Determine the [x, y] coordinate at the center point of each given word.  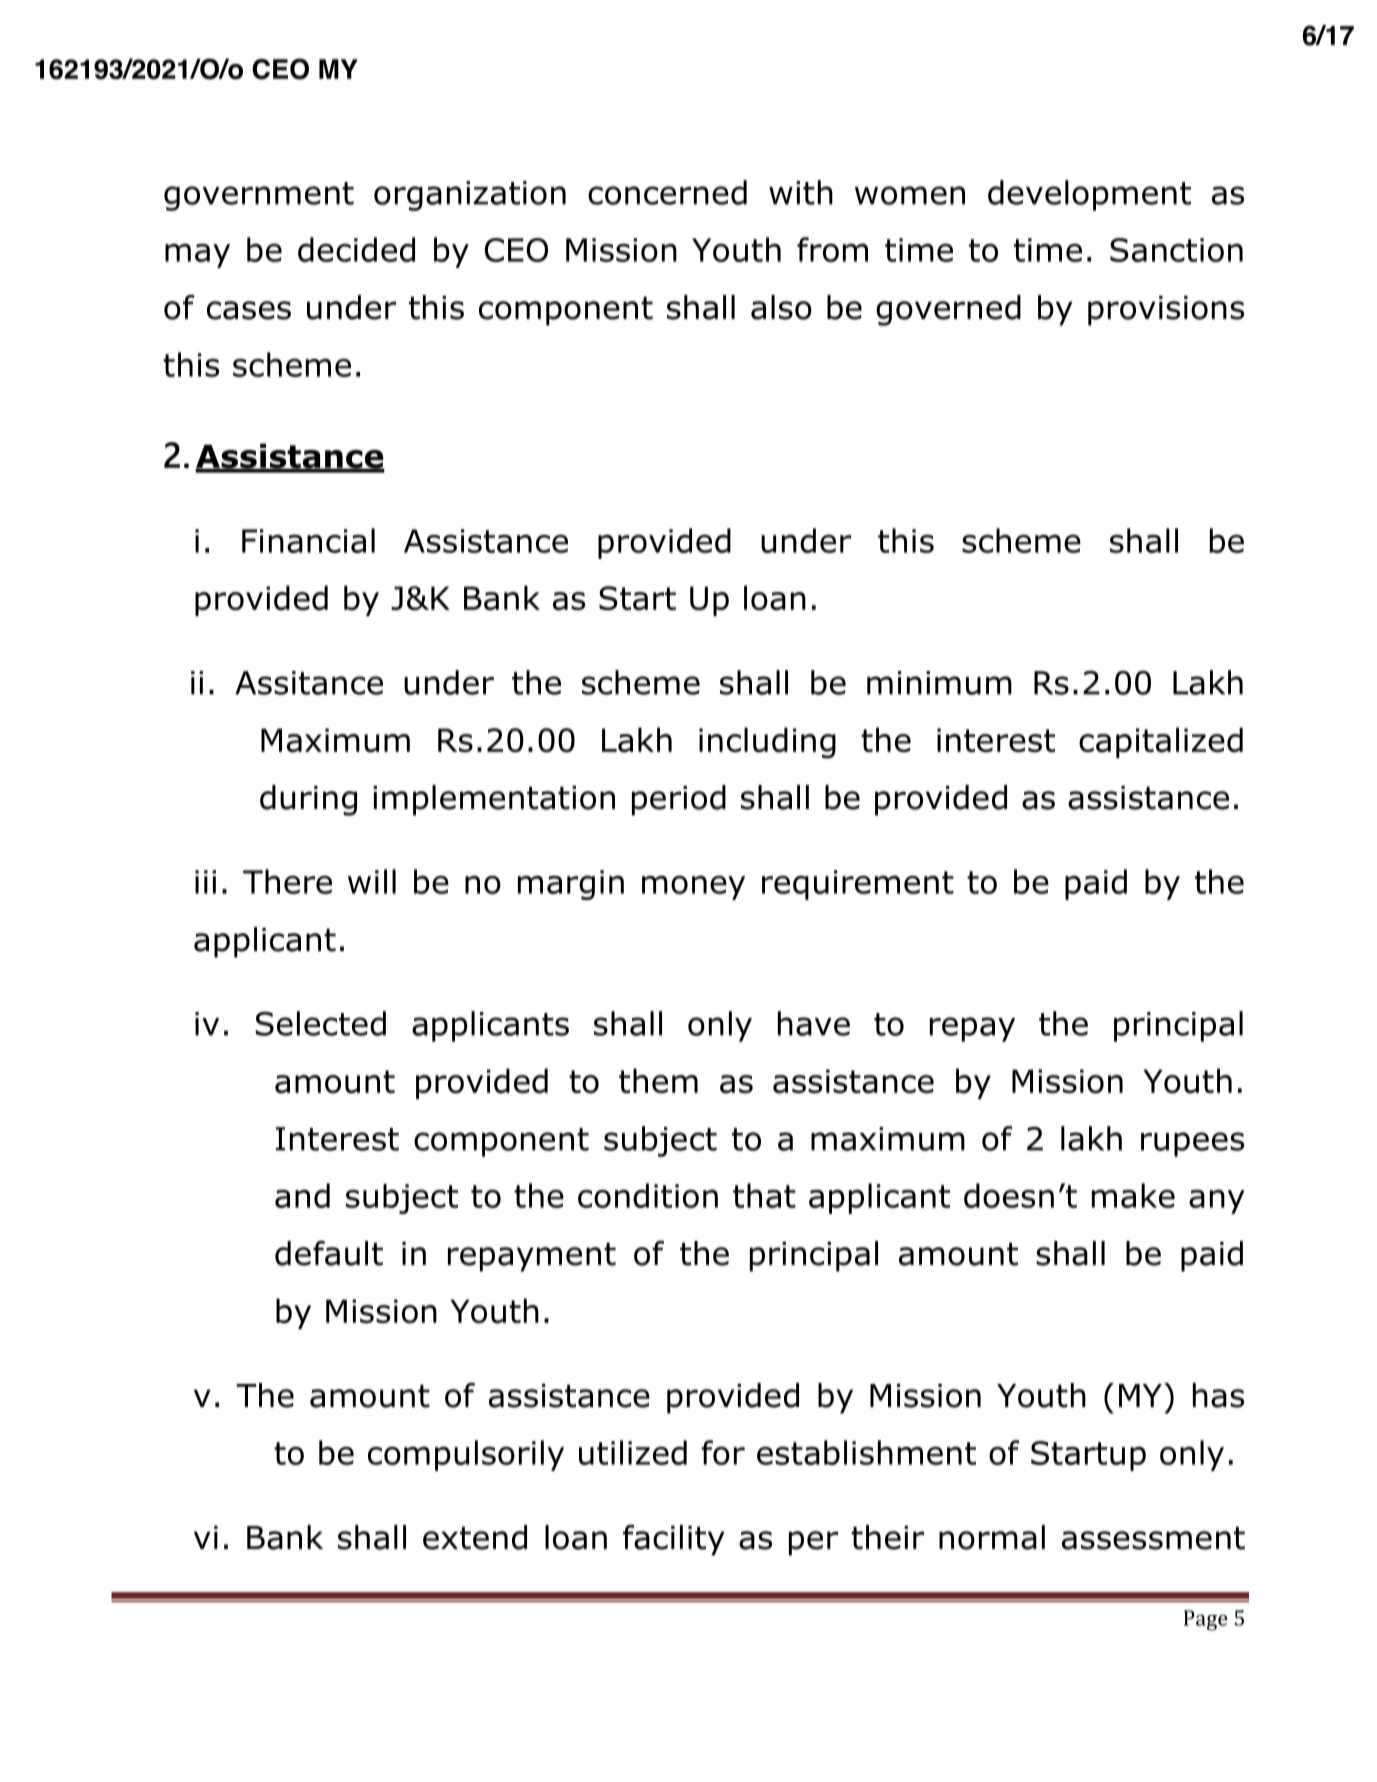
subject [660, 1141]
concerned [667, 192]
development [1089, 195]
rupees [1192, 1144]
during [308, 800]
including [767, 743]
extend [475, 1537]
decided [356, 249]
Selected [321, 1023]
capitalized [1161, 742]
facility [673, 1540]
